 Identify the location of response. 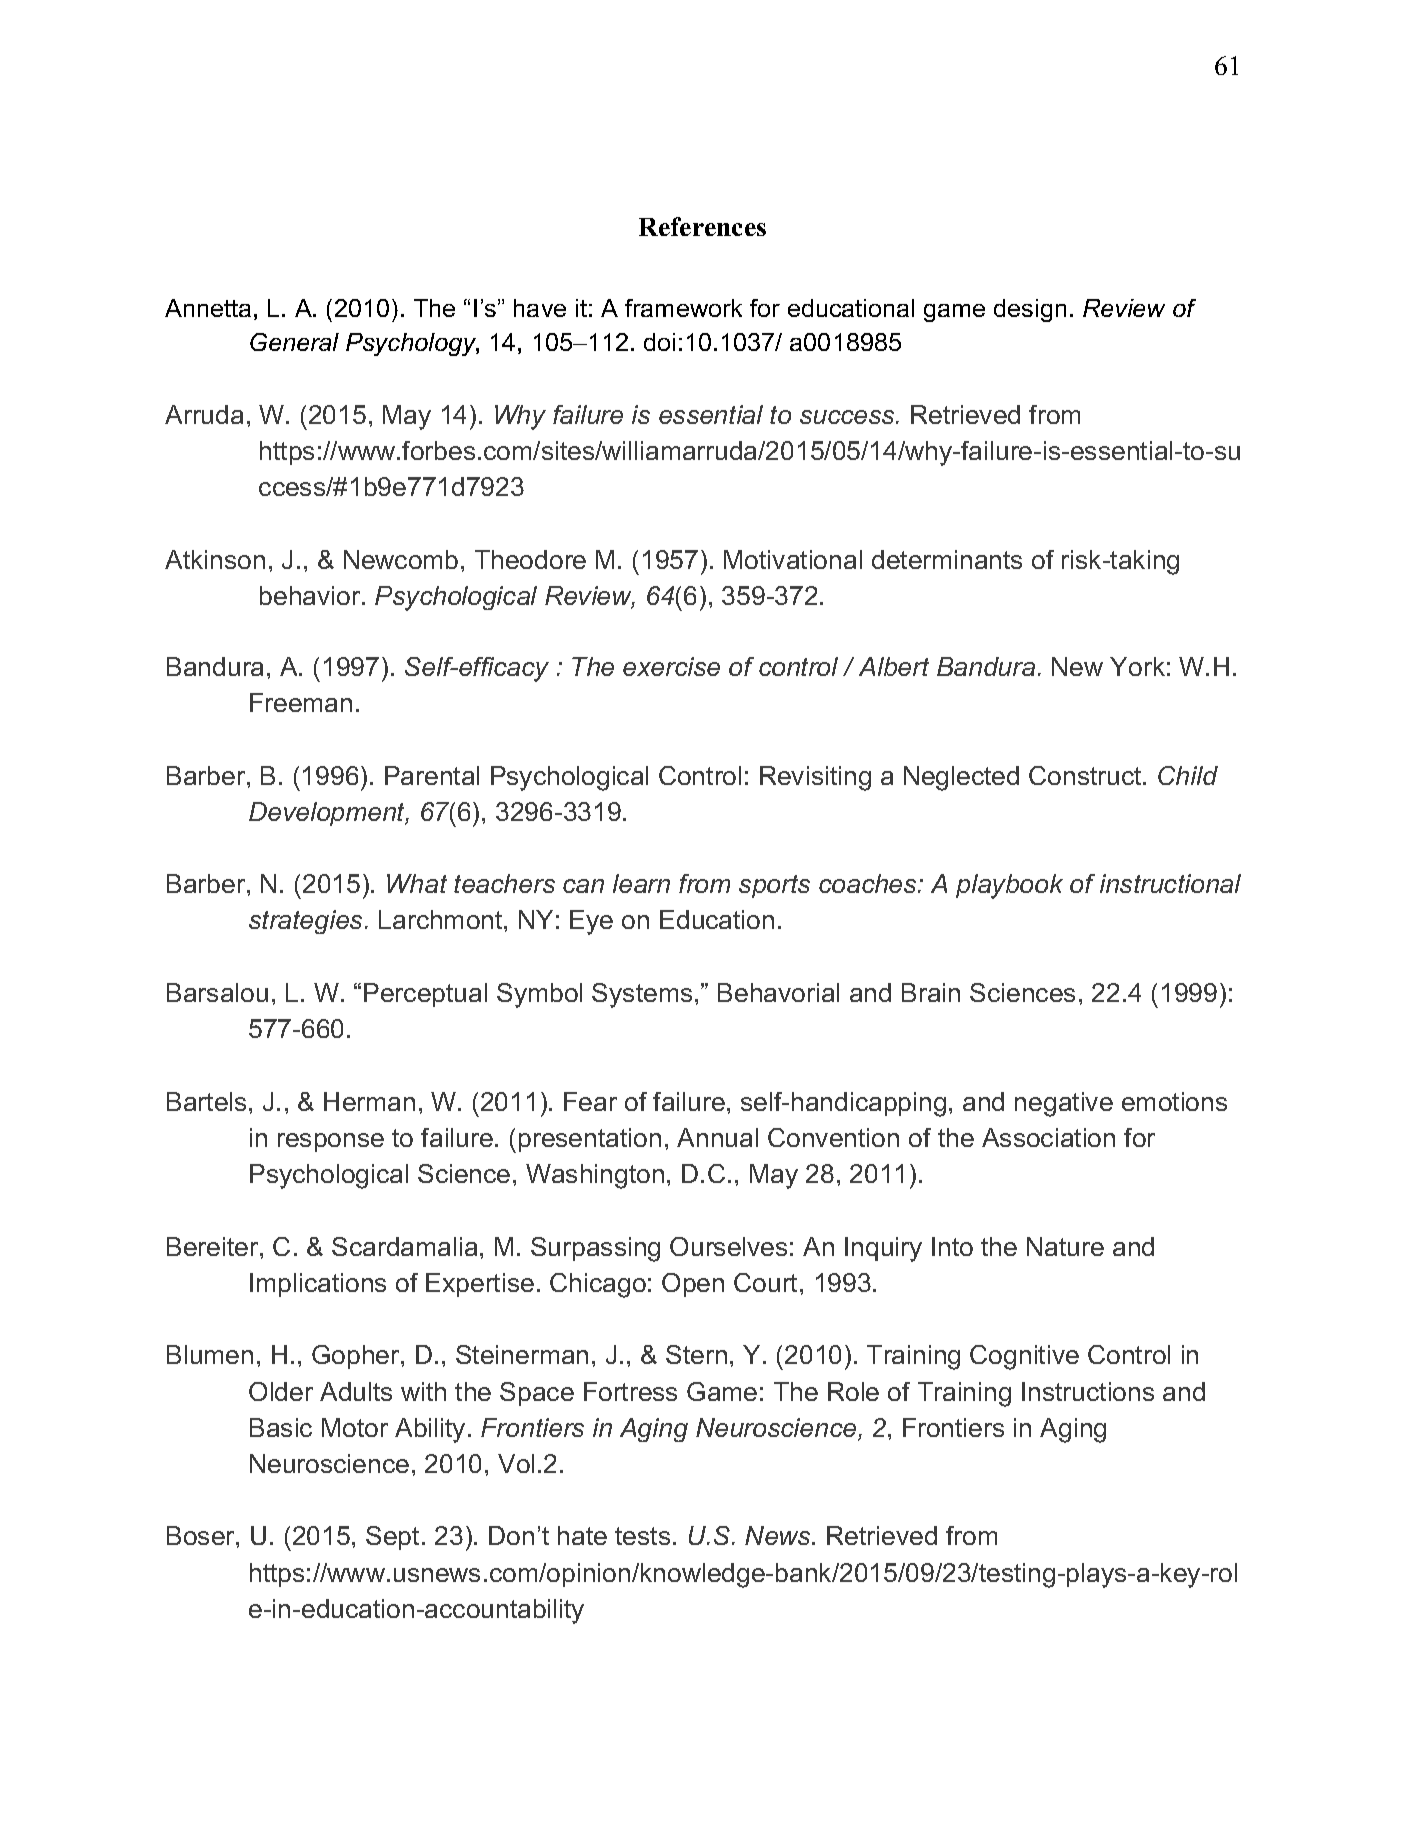
(331, 1142).
